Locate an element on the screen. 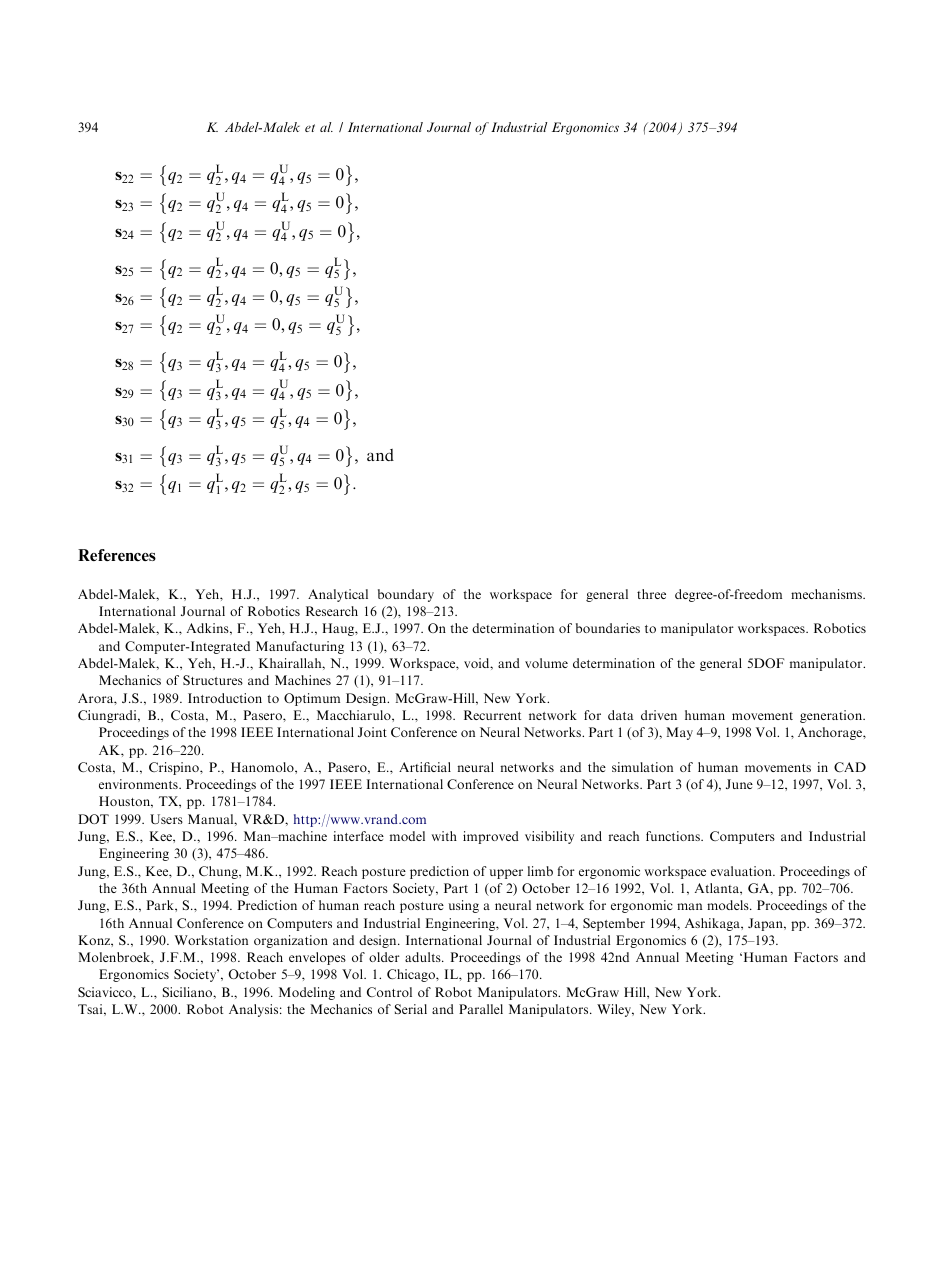 The height and width of the screenshot is (1288, 944). upper is located at coordinates (506, 874).
